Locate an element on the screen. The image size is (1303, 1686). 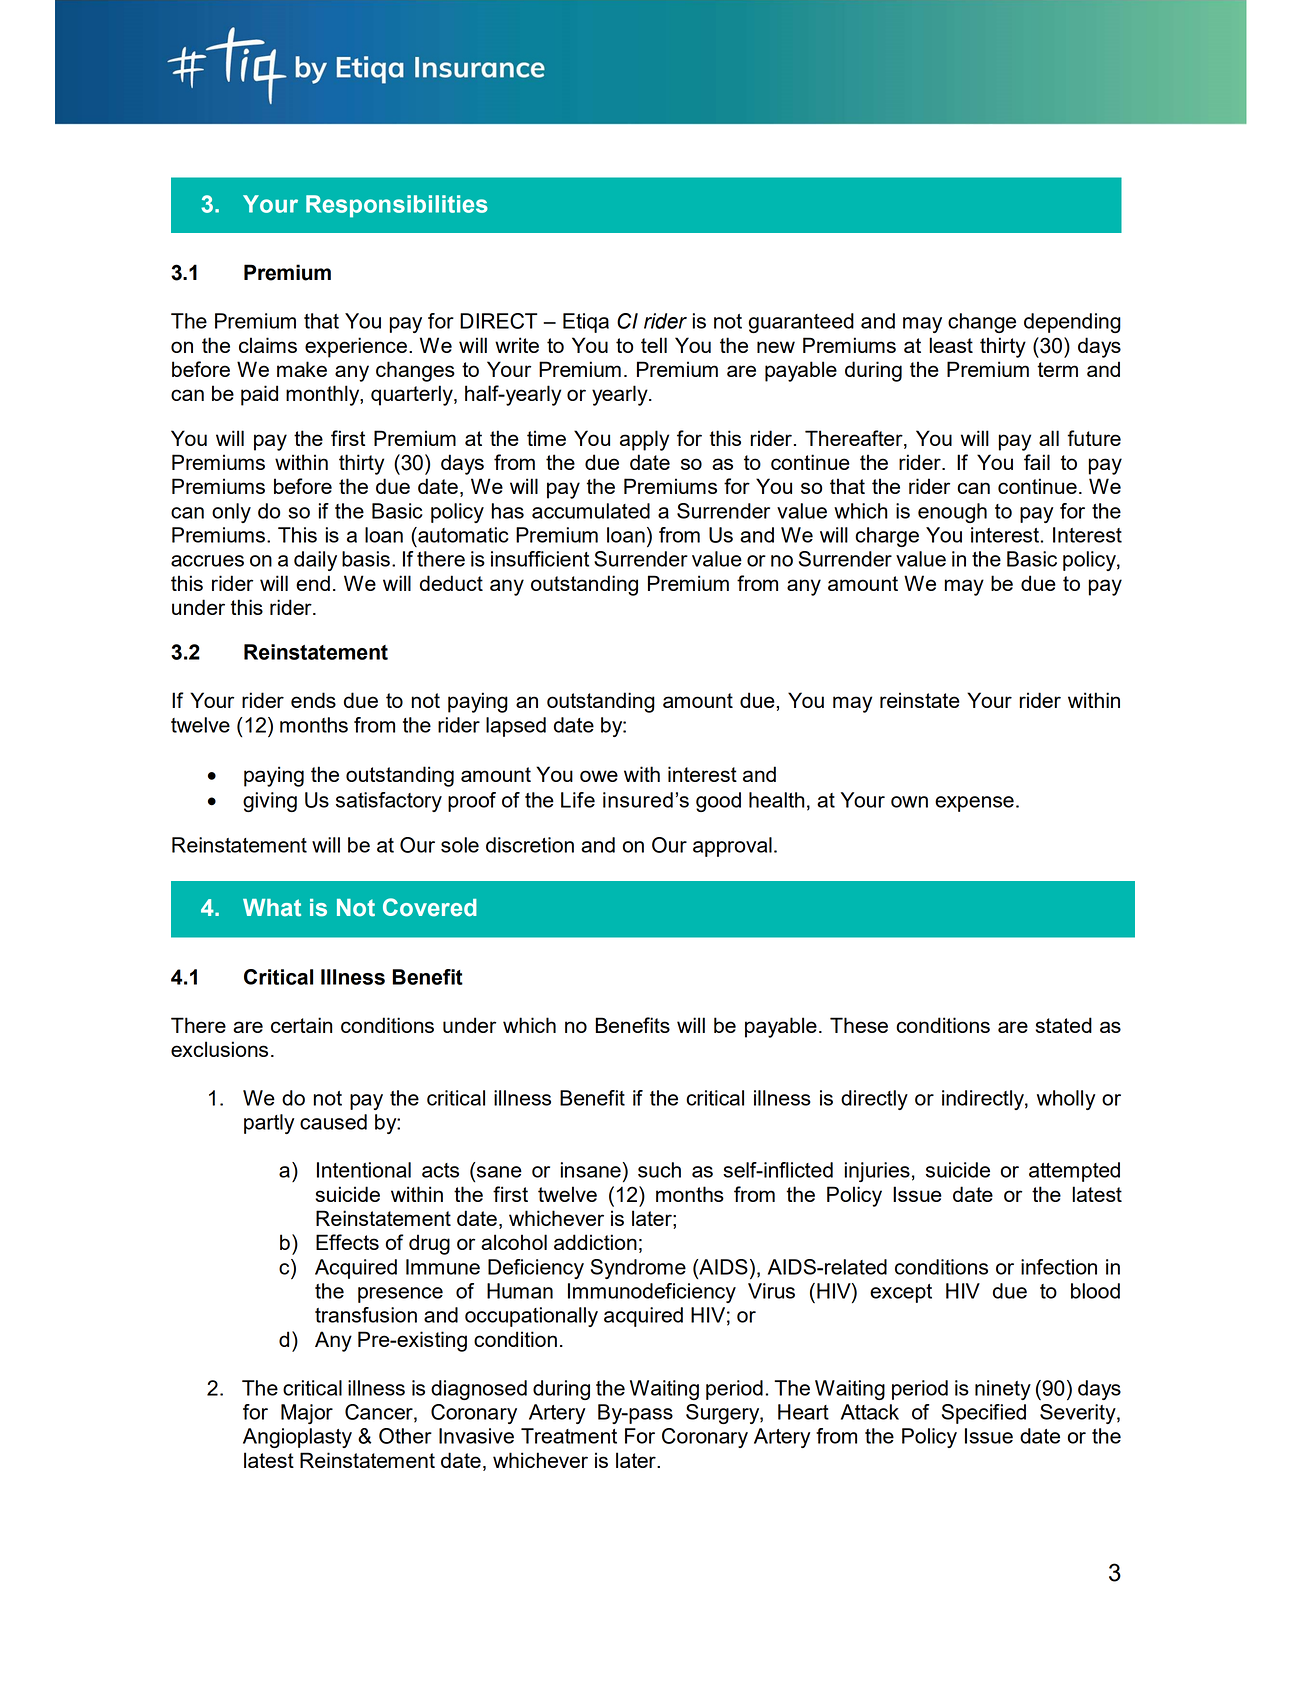
expense is located at coordinates (974, 804).
